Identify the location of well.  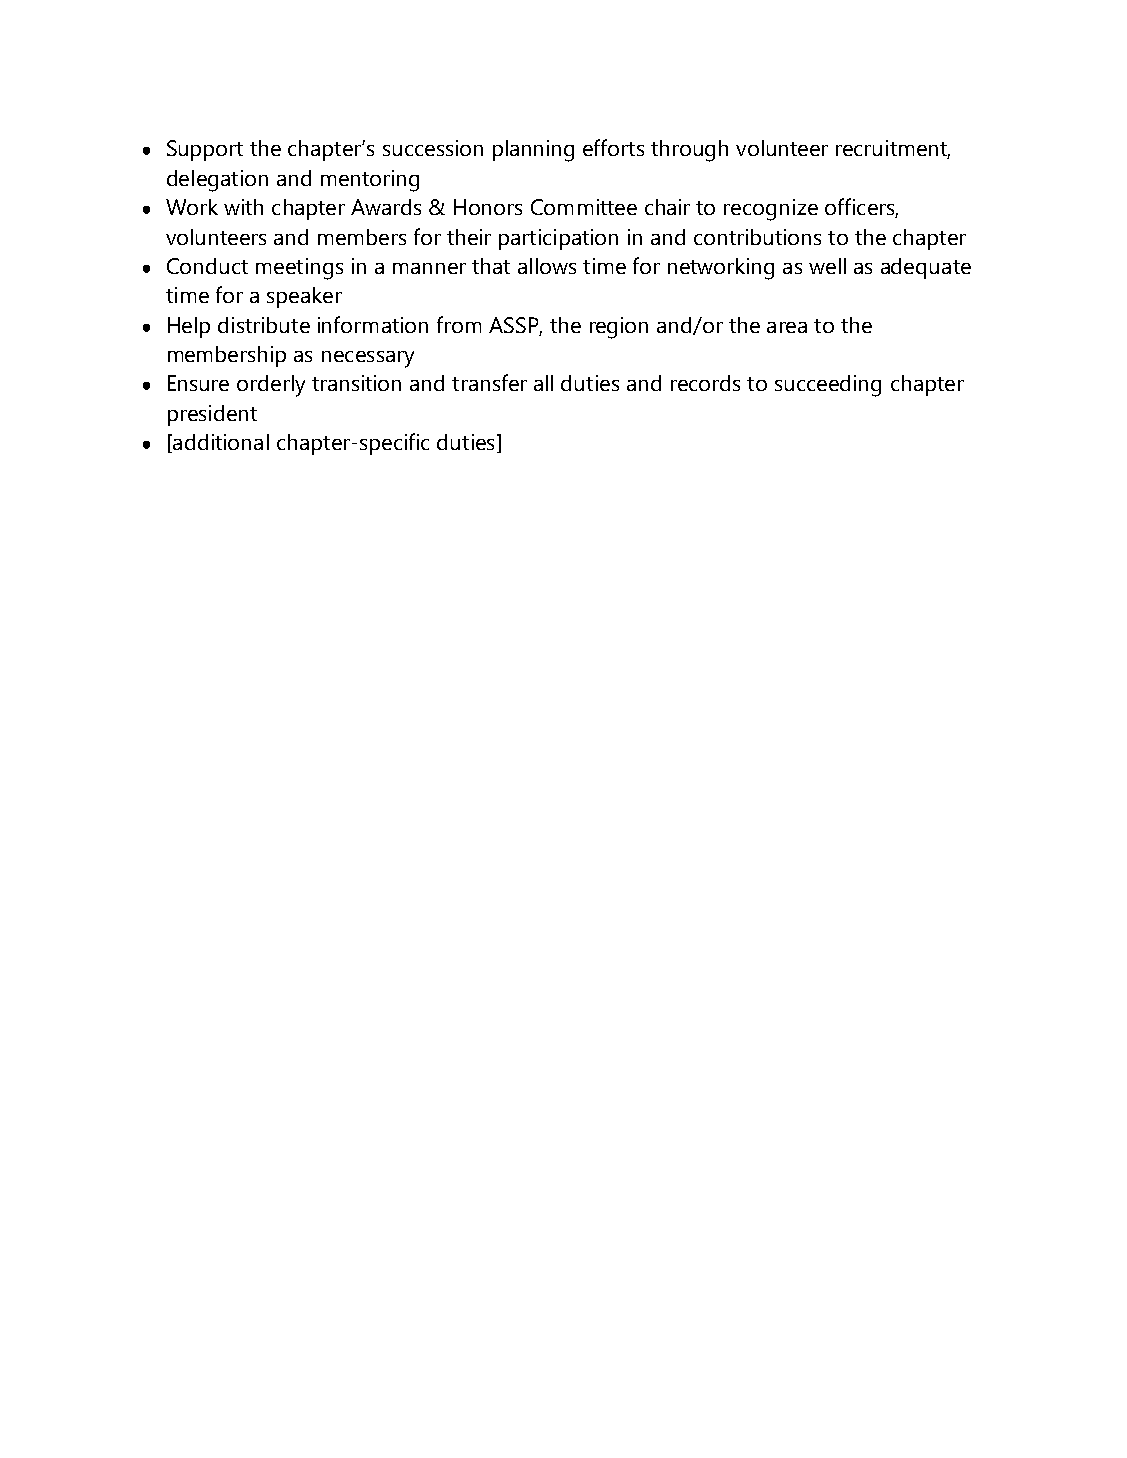
(827, 266).
